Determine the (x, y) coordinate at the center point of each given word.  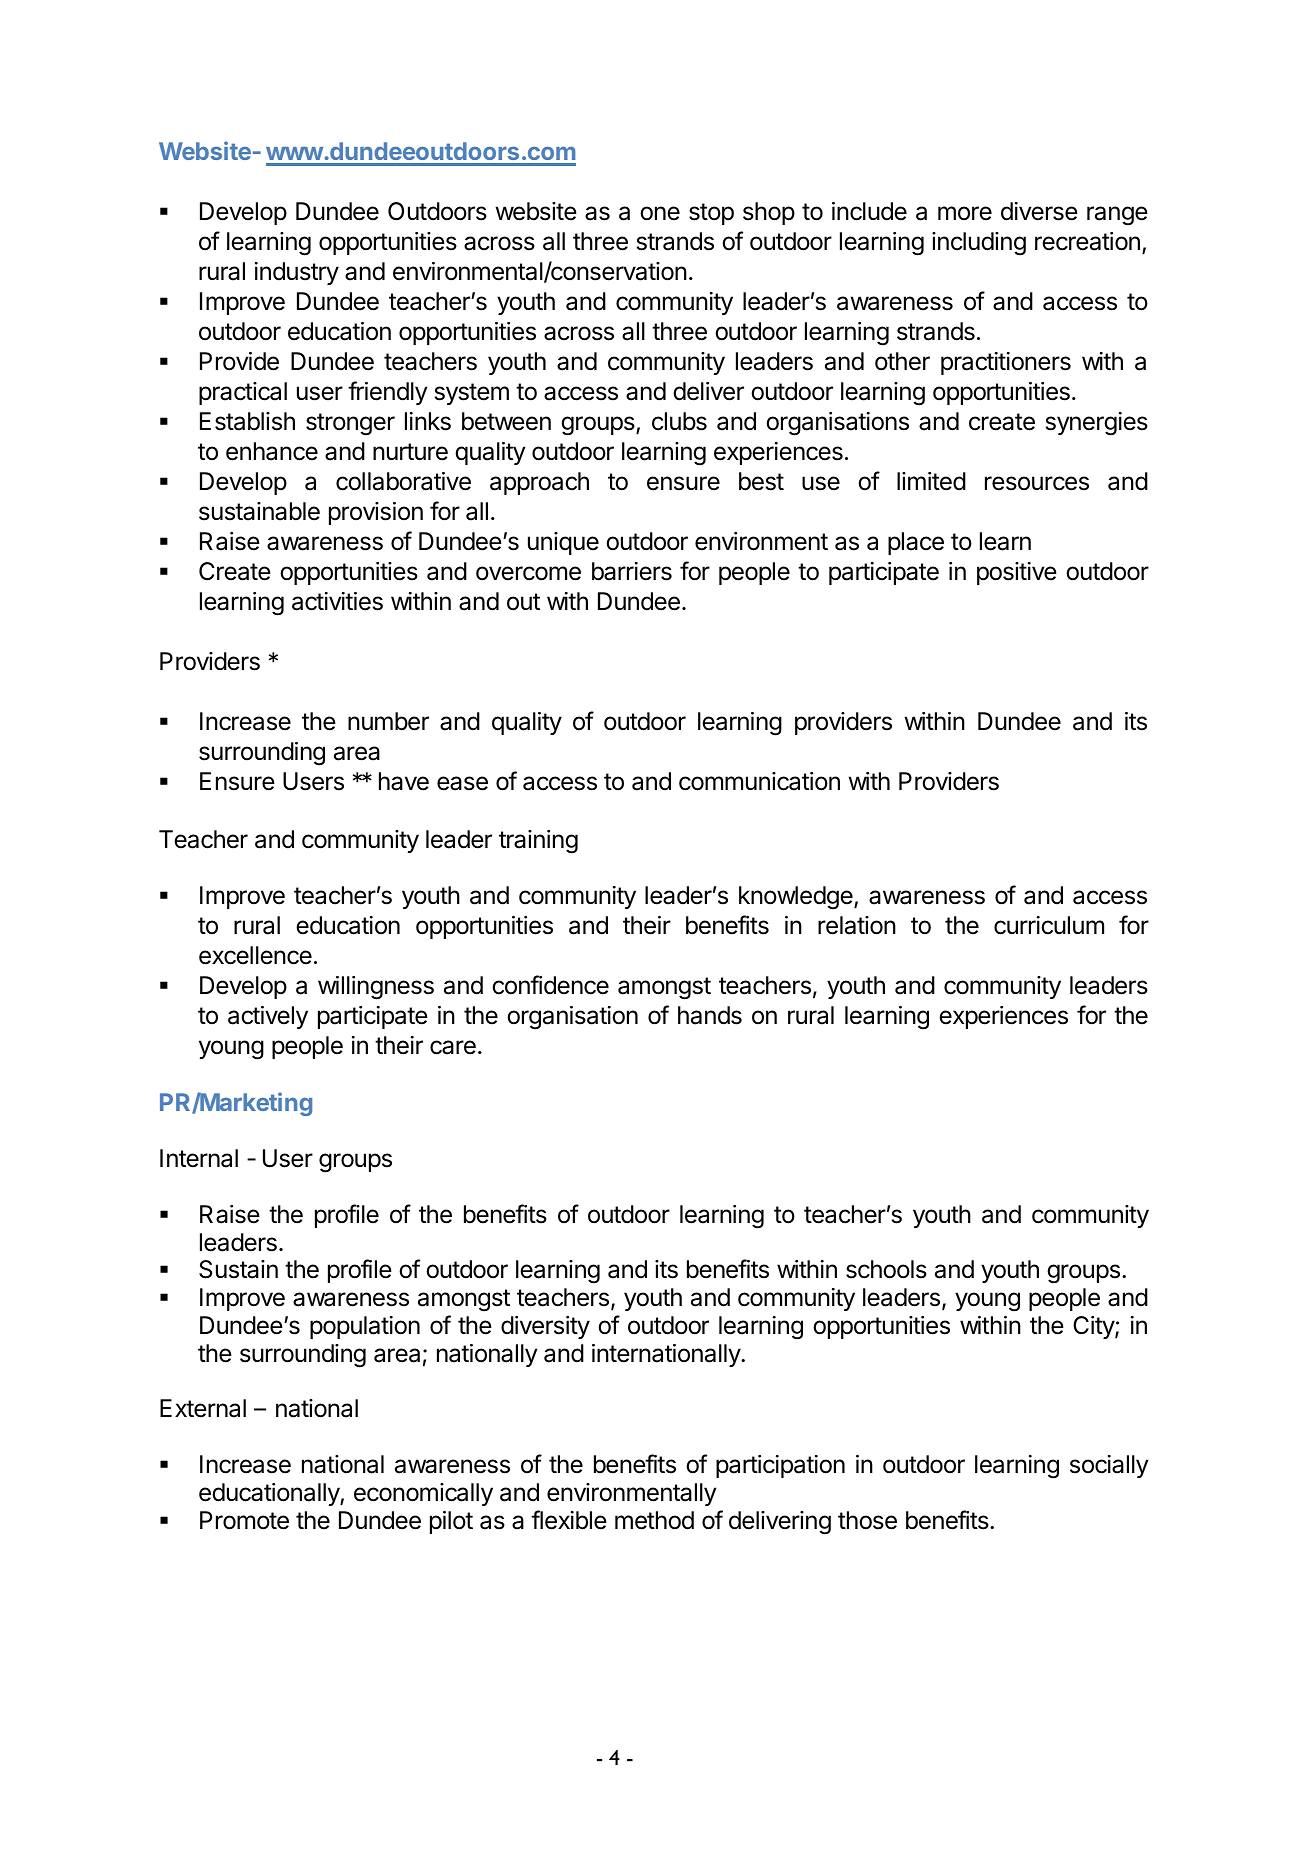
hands (710, 1015)
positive (1017, 573)
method (654, 1520)
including (979, 244)
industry (297, 273)
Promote (244, 1520)
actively (268, 1017)
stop (711, 214)
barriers (632, 571)
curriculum (1049, 925)
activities (337, 601)
